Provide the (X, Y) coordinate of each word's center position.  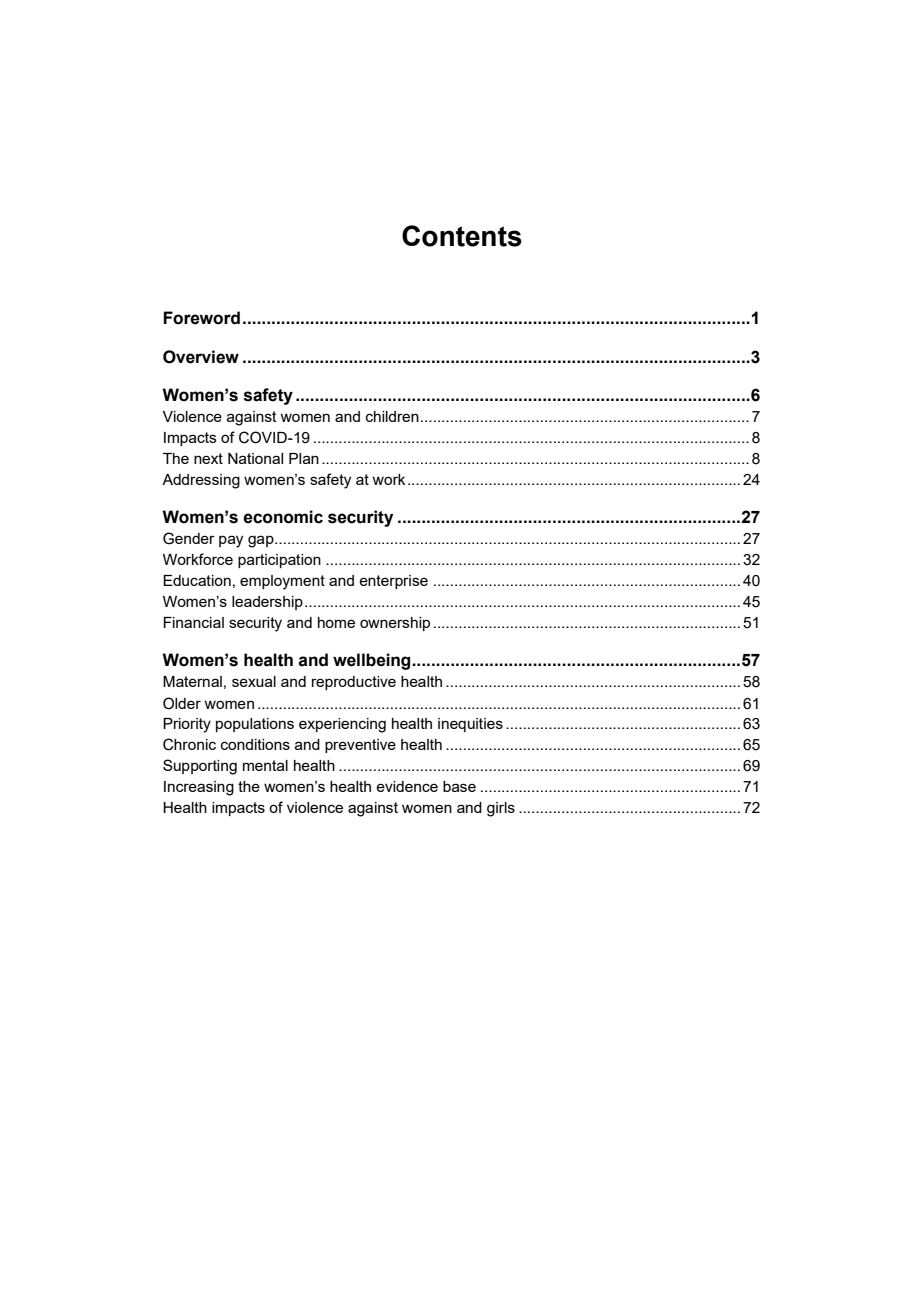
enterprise (393, 582)
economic (283, 517)
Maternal (192, 681)
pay (231, 541)
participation (279, 561)
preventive (360, 746)
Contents (462, 236)
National (255, 458)
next (208, 458)
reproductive (354, 683)
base (459, 786)
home (336, 622)
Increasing (199, 788)
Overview (201, 357)
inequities (470, 725)
